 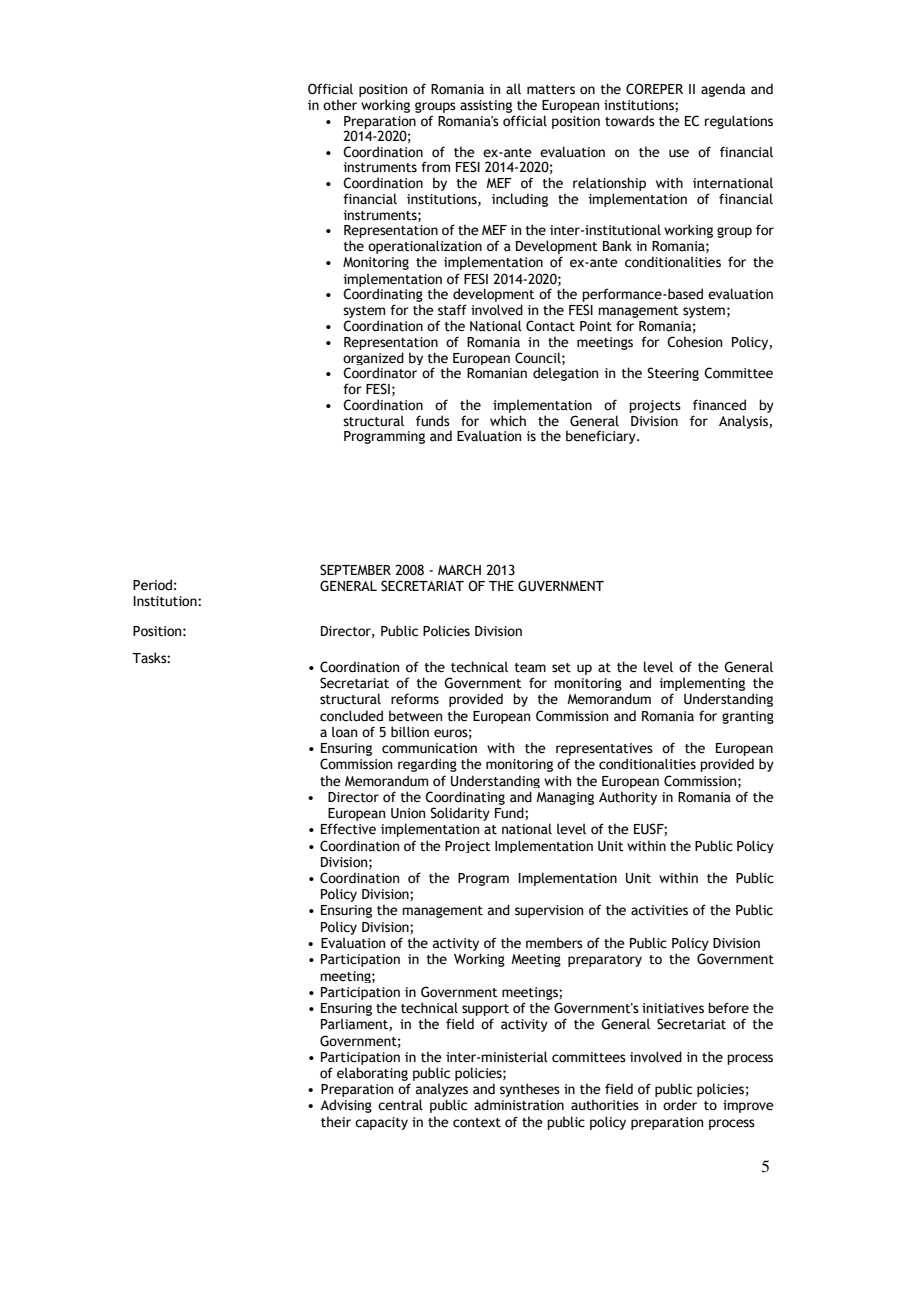 I want to click on MARCH, so click(x=459, y=570).
